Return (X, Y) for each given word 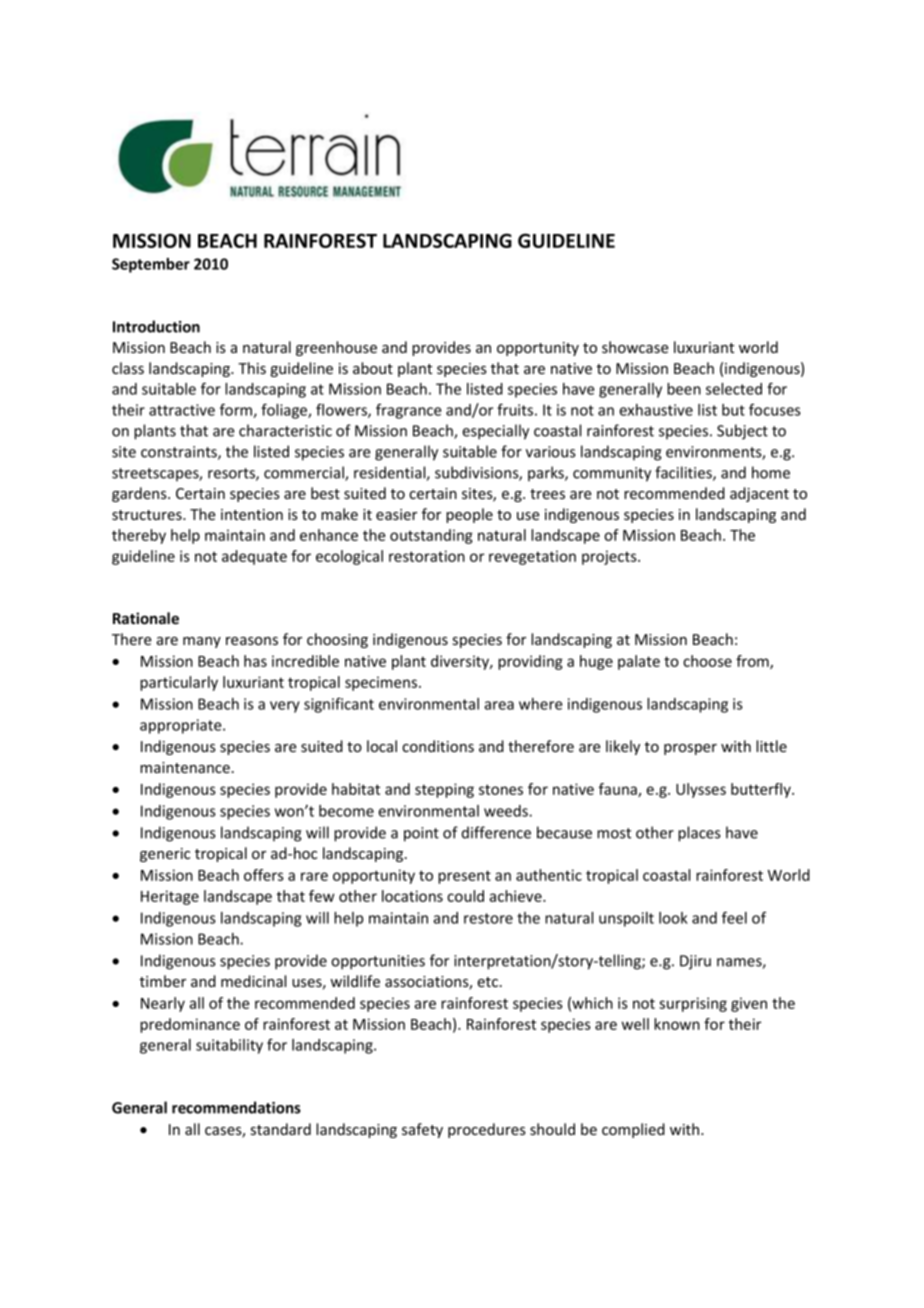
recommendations (236, 1107)
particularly (179, 683)
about (373, 368)
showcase (635, 347)
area (499, 705)
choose (707, 661)
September (151, 265)
